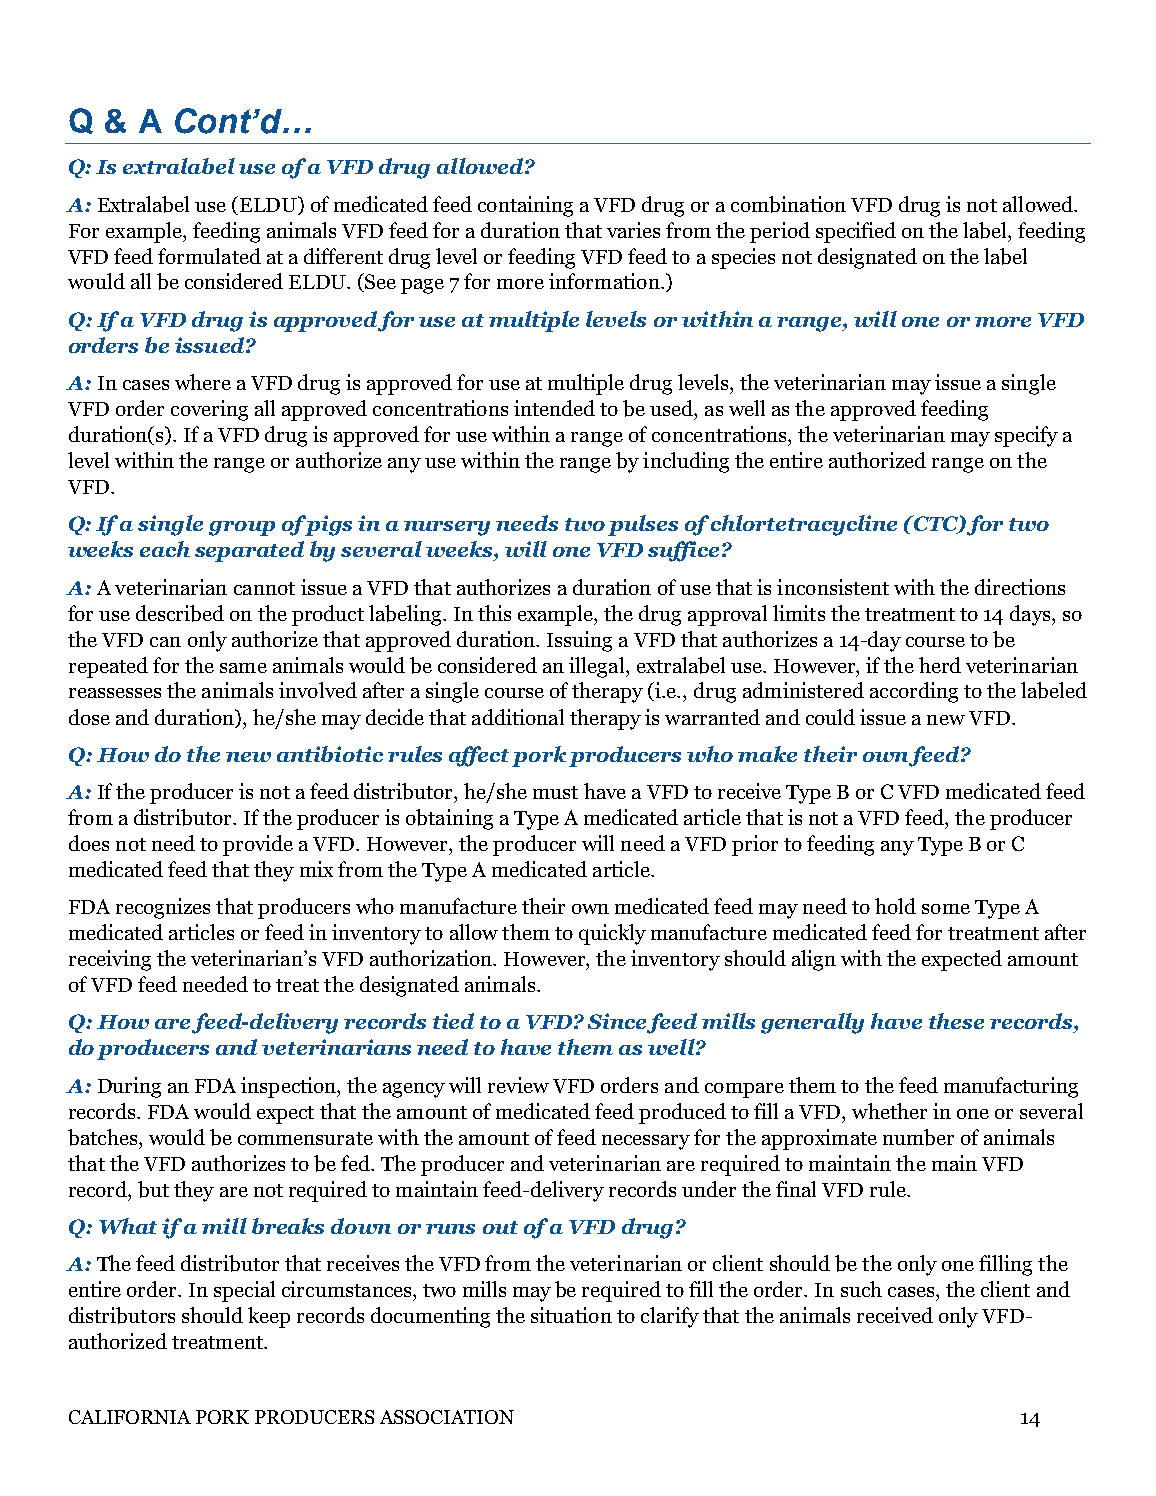 The height and width of the screenshot is (1496, 1156). Describe the element at coordinates (618, 1022) in the screenshot. I see `Since` at that location.
